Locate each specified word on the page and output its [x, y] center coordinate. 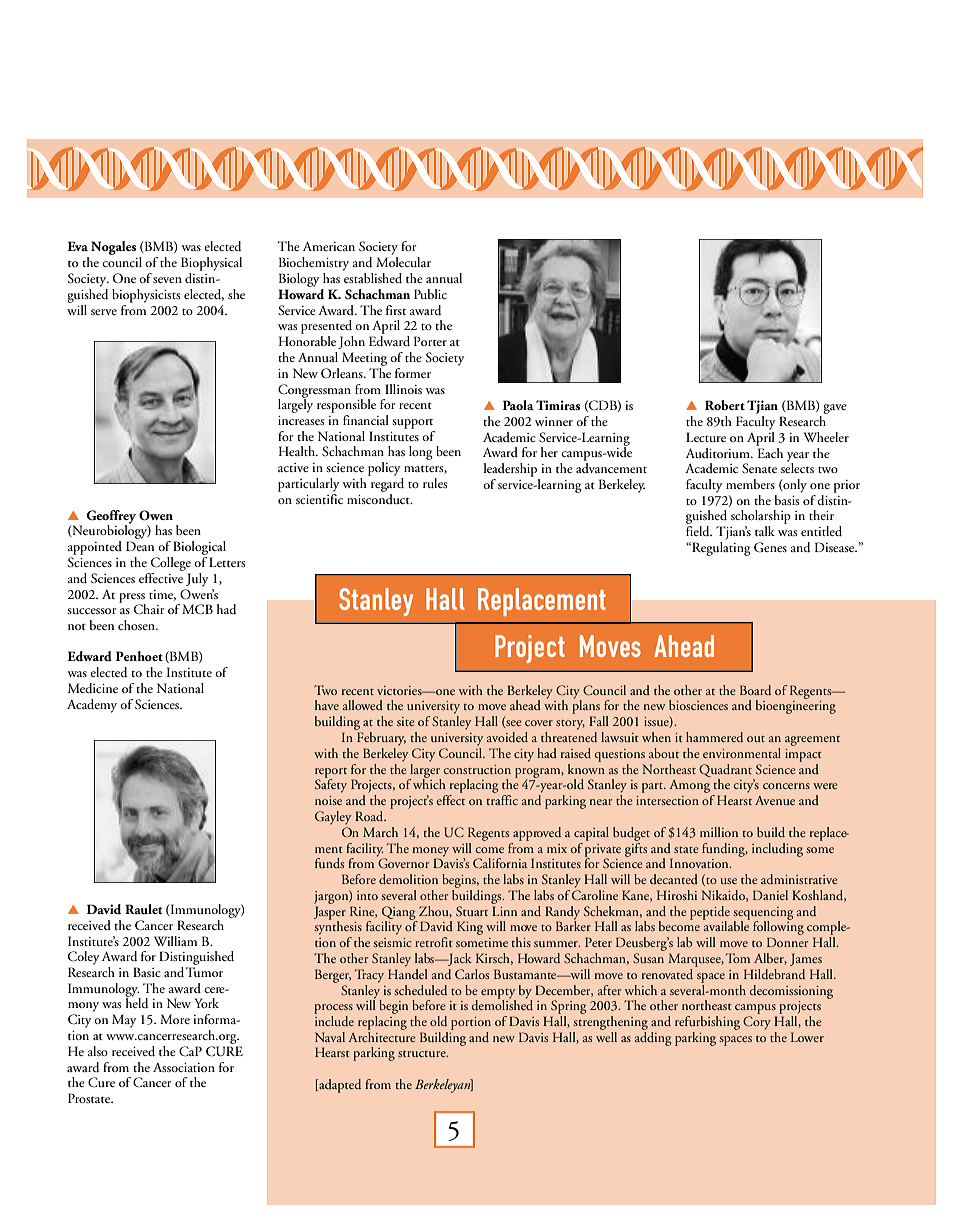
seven [167, 280]
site [406, 721]
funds [329, 863]
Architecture [382, 1035]
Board [755, 690]
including [777, 850]
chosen [137, 625]
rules [435, 483]
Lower [807, 1037]
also [98, 1051]
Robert [725, 405]
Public [430, 294]
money [430, 852]
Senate [759, 468]
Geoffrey [111, 518]
